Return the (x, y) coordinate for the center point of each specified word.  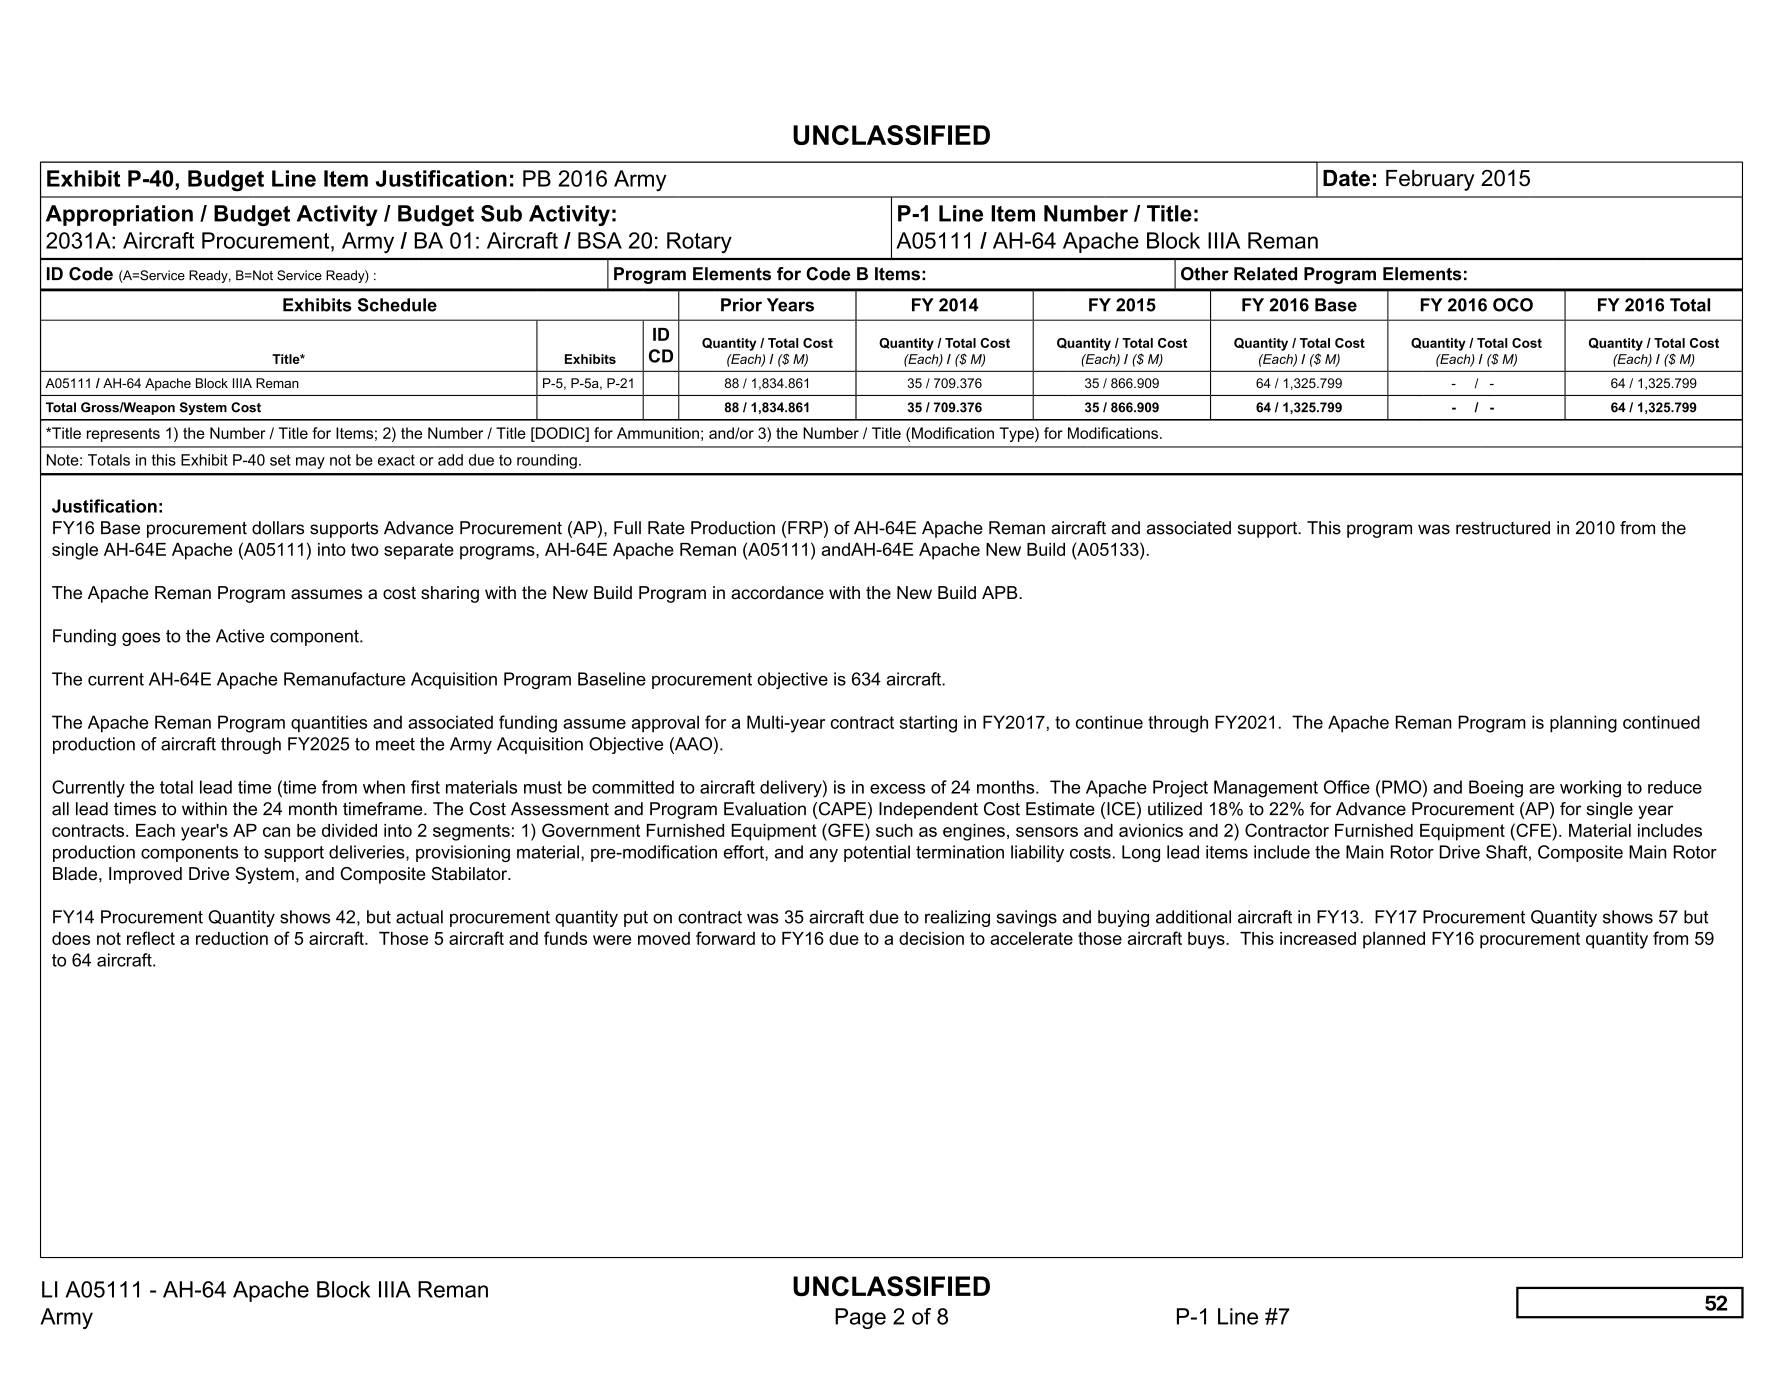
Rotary (699, 242)
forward (725, 938)
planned (1394, 940)
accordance (777, 593)
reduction (232, 938)
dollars (278, 528)
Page (860, 1318)
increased (1318, 938)
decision (931, 938)
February (1430, 180)
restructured (1503, 528)
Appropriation (119, 215)
